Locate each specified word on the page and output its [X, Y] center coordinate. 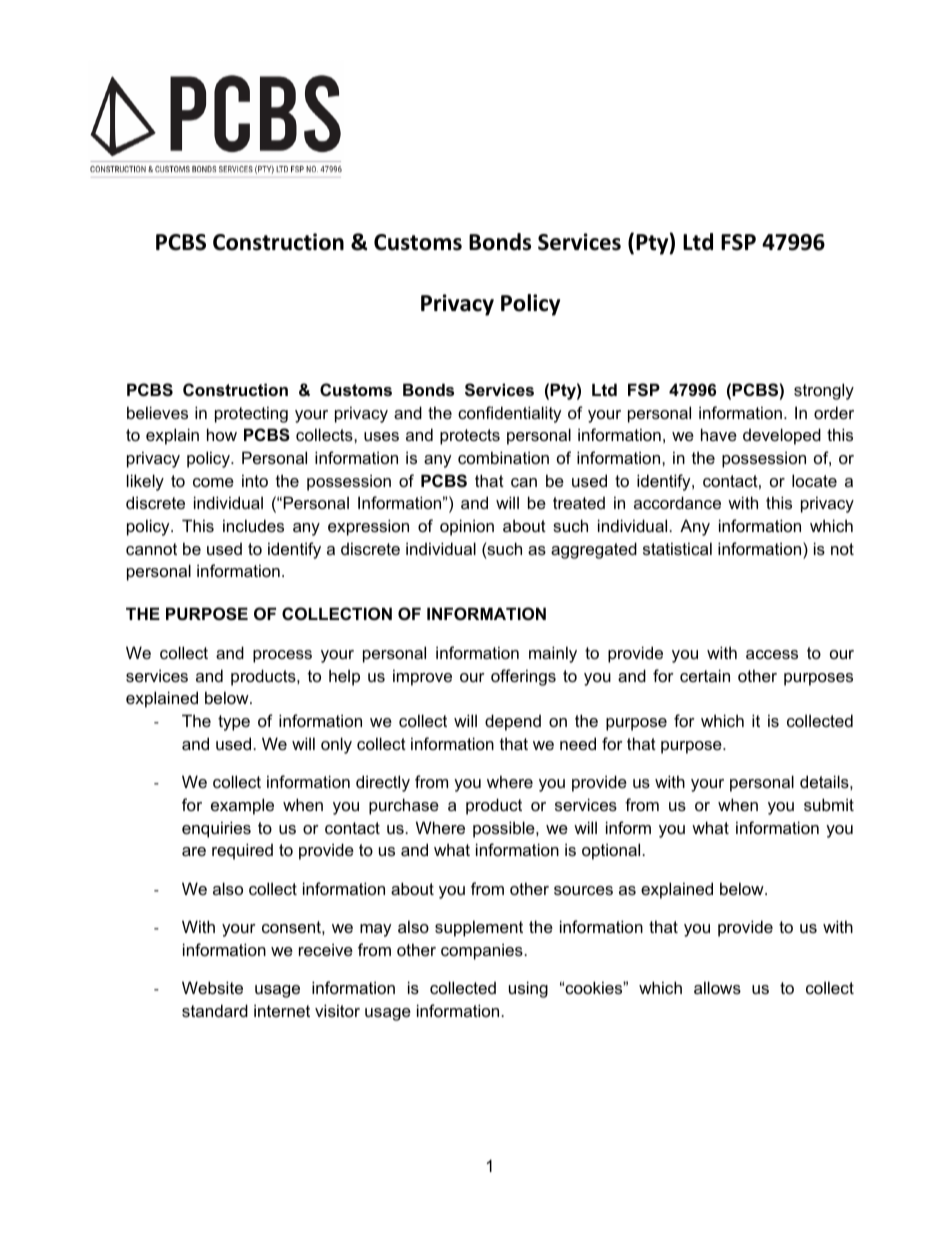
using [528, 989]
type [234, 723]
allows [717, 987]
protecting [251, 414]
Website [212, 987]
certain [705, 675]
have [719, 434]
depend [513, 722]
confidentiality [510, 414]
